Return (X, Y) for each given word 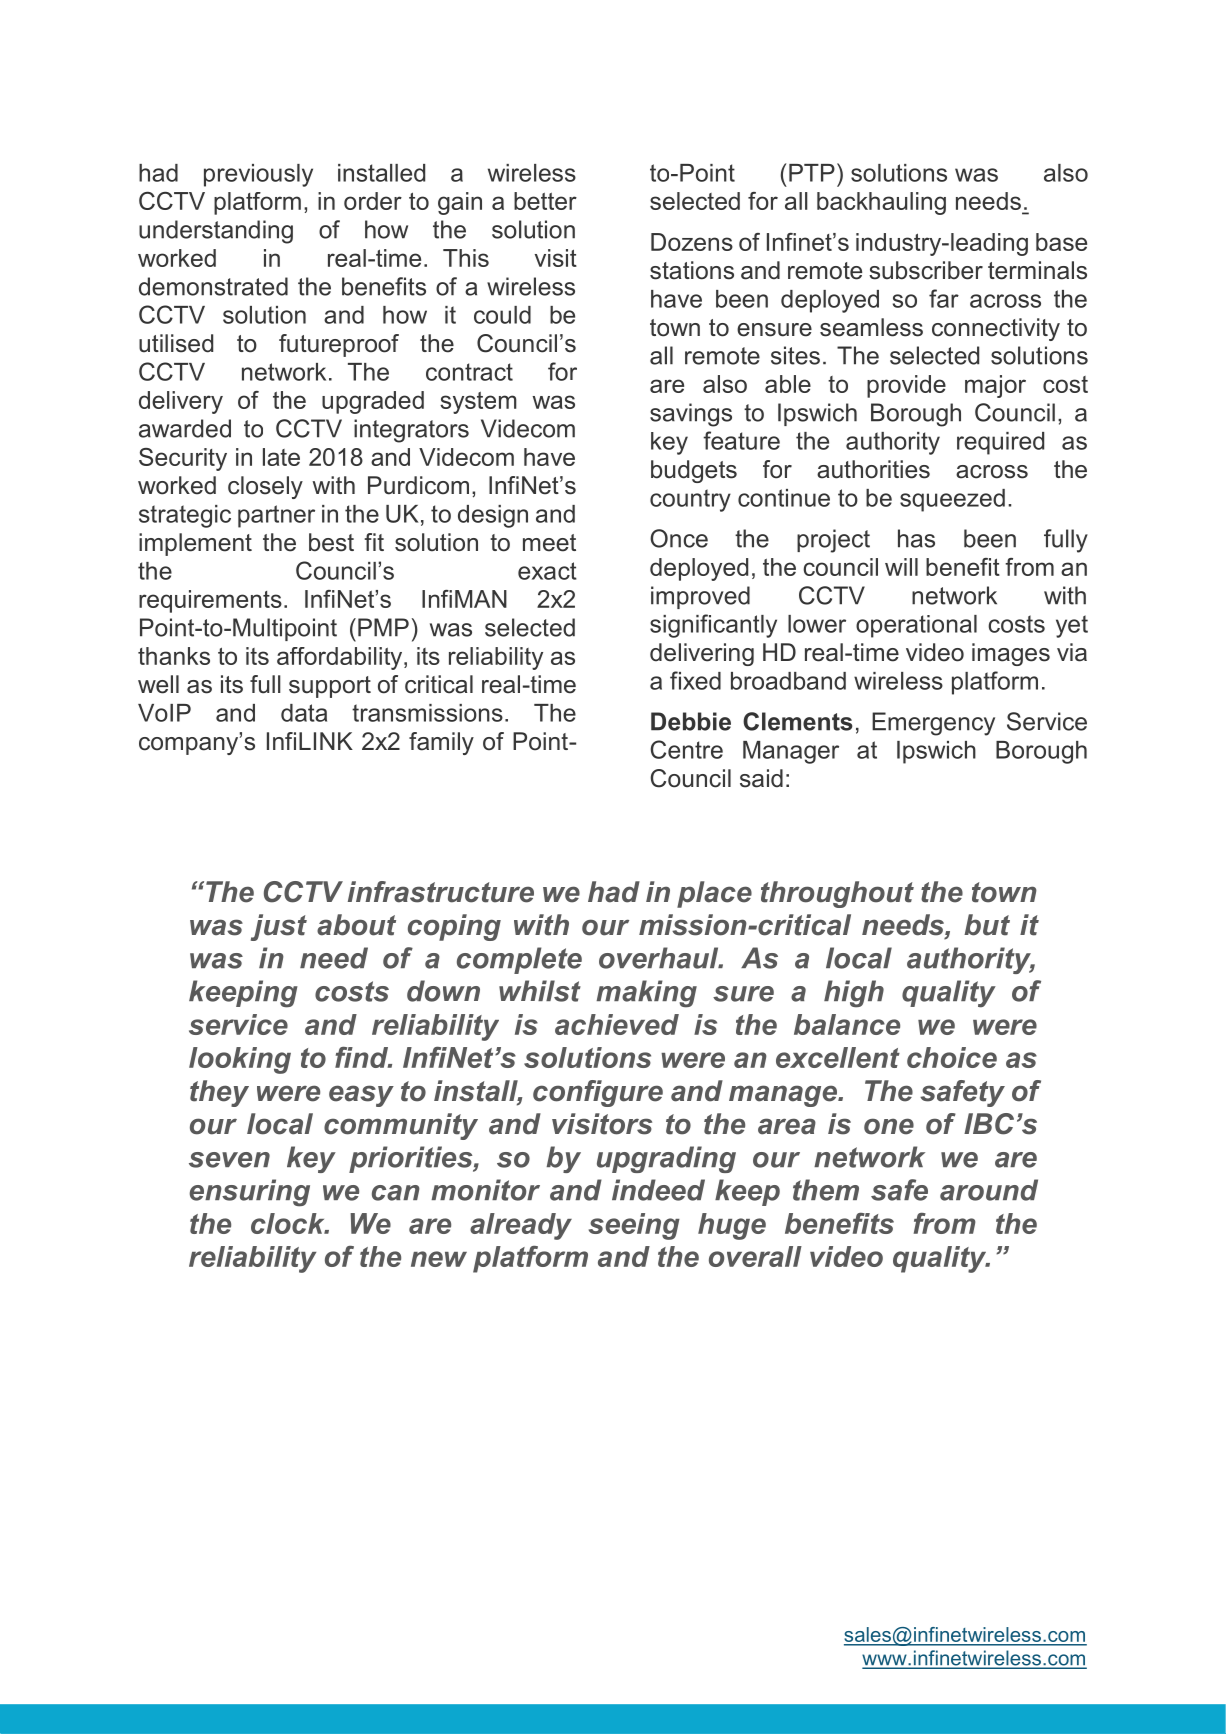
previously (258, 175)
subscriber (926, 270)
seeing (634, 1226)
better (545, 201)
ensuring (249, 1193)
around (989, 1190)
